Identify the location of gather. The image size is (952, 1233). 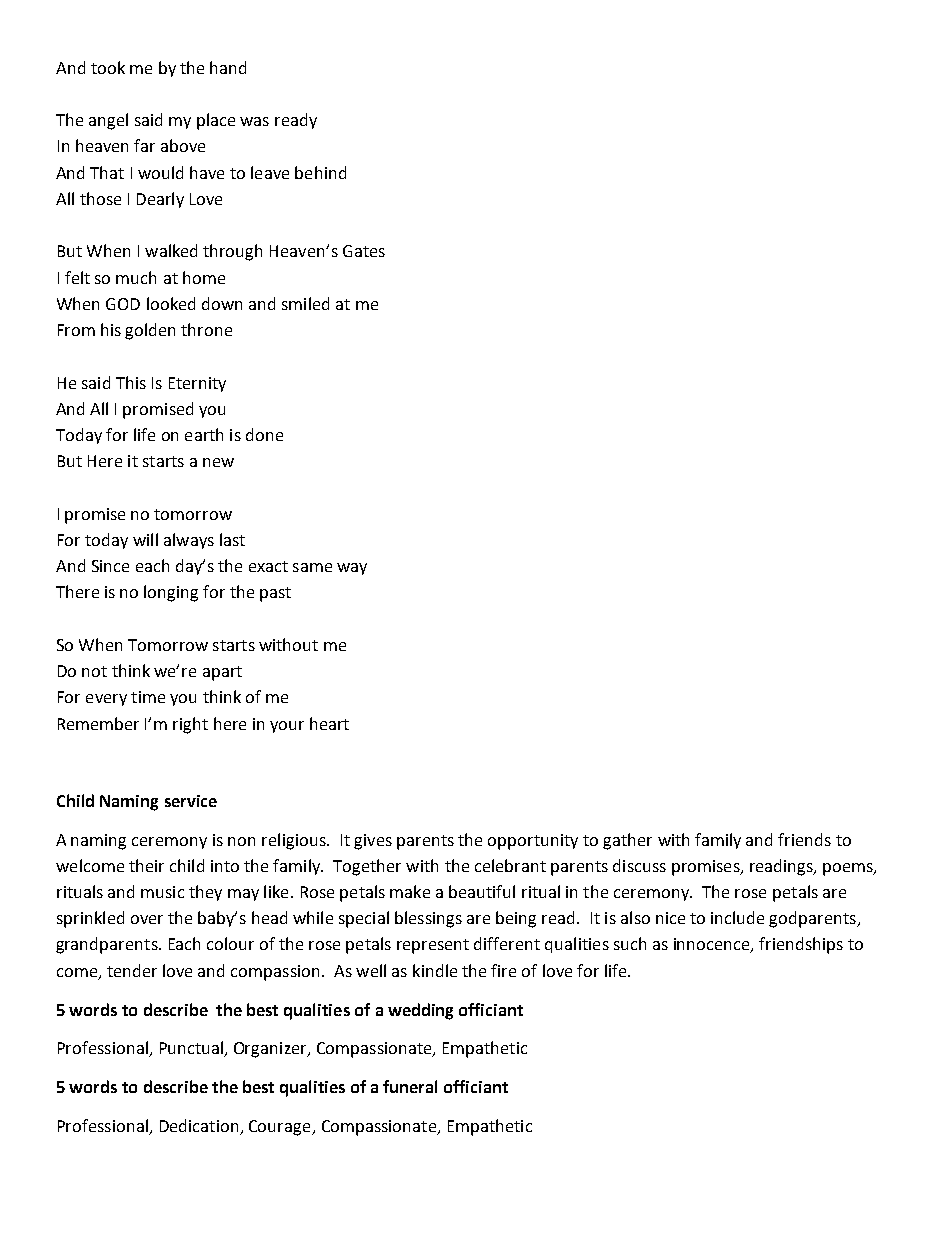
(627, 841).
